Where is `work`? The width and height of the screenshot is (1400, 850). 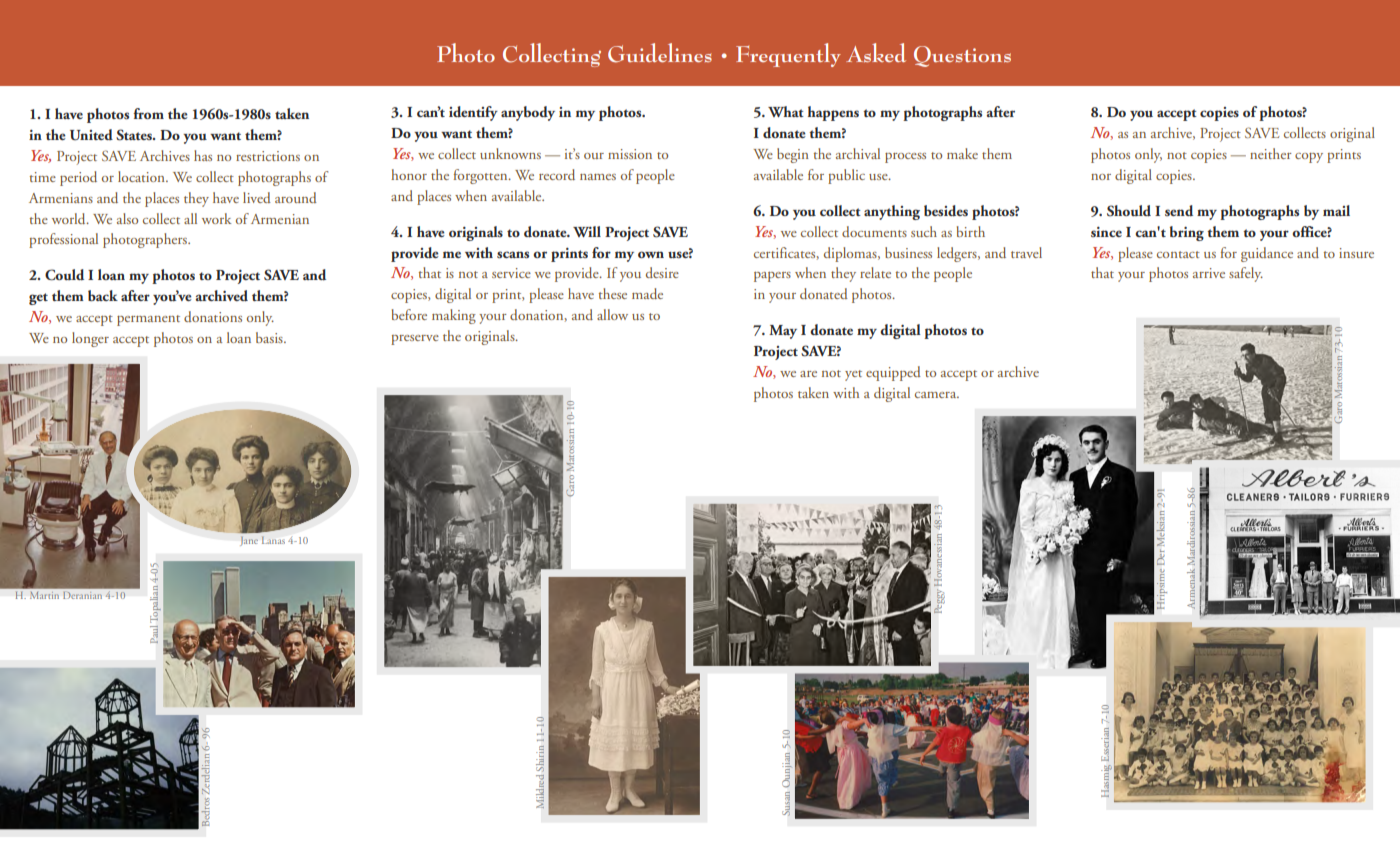 work is located at coordinates (216, 218).
